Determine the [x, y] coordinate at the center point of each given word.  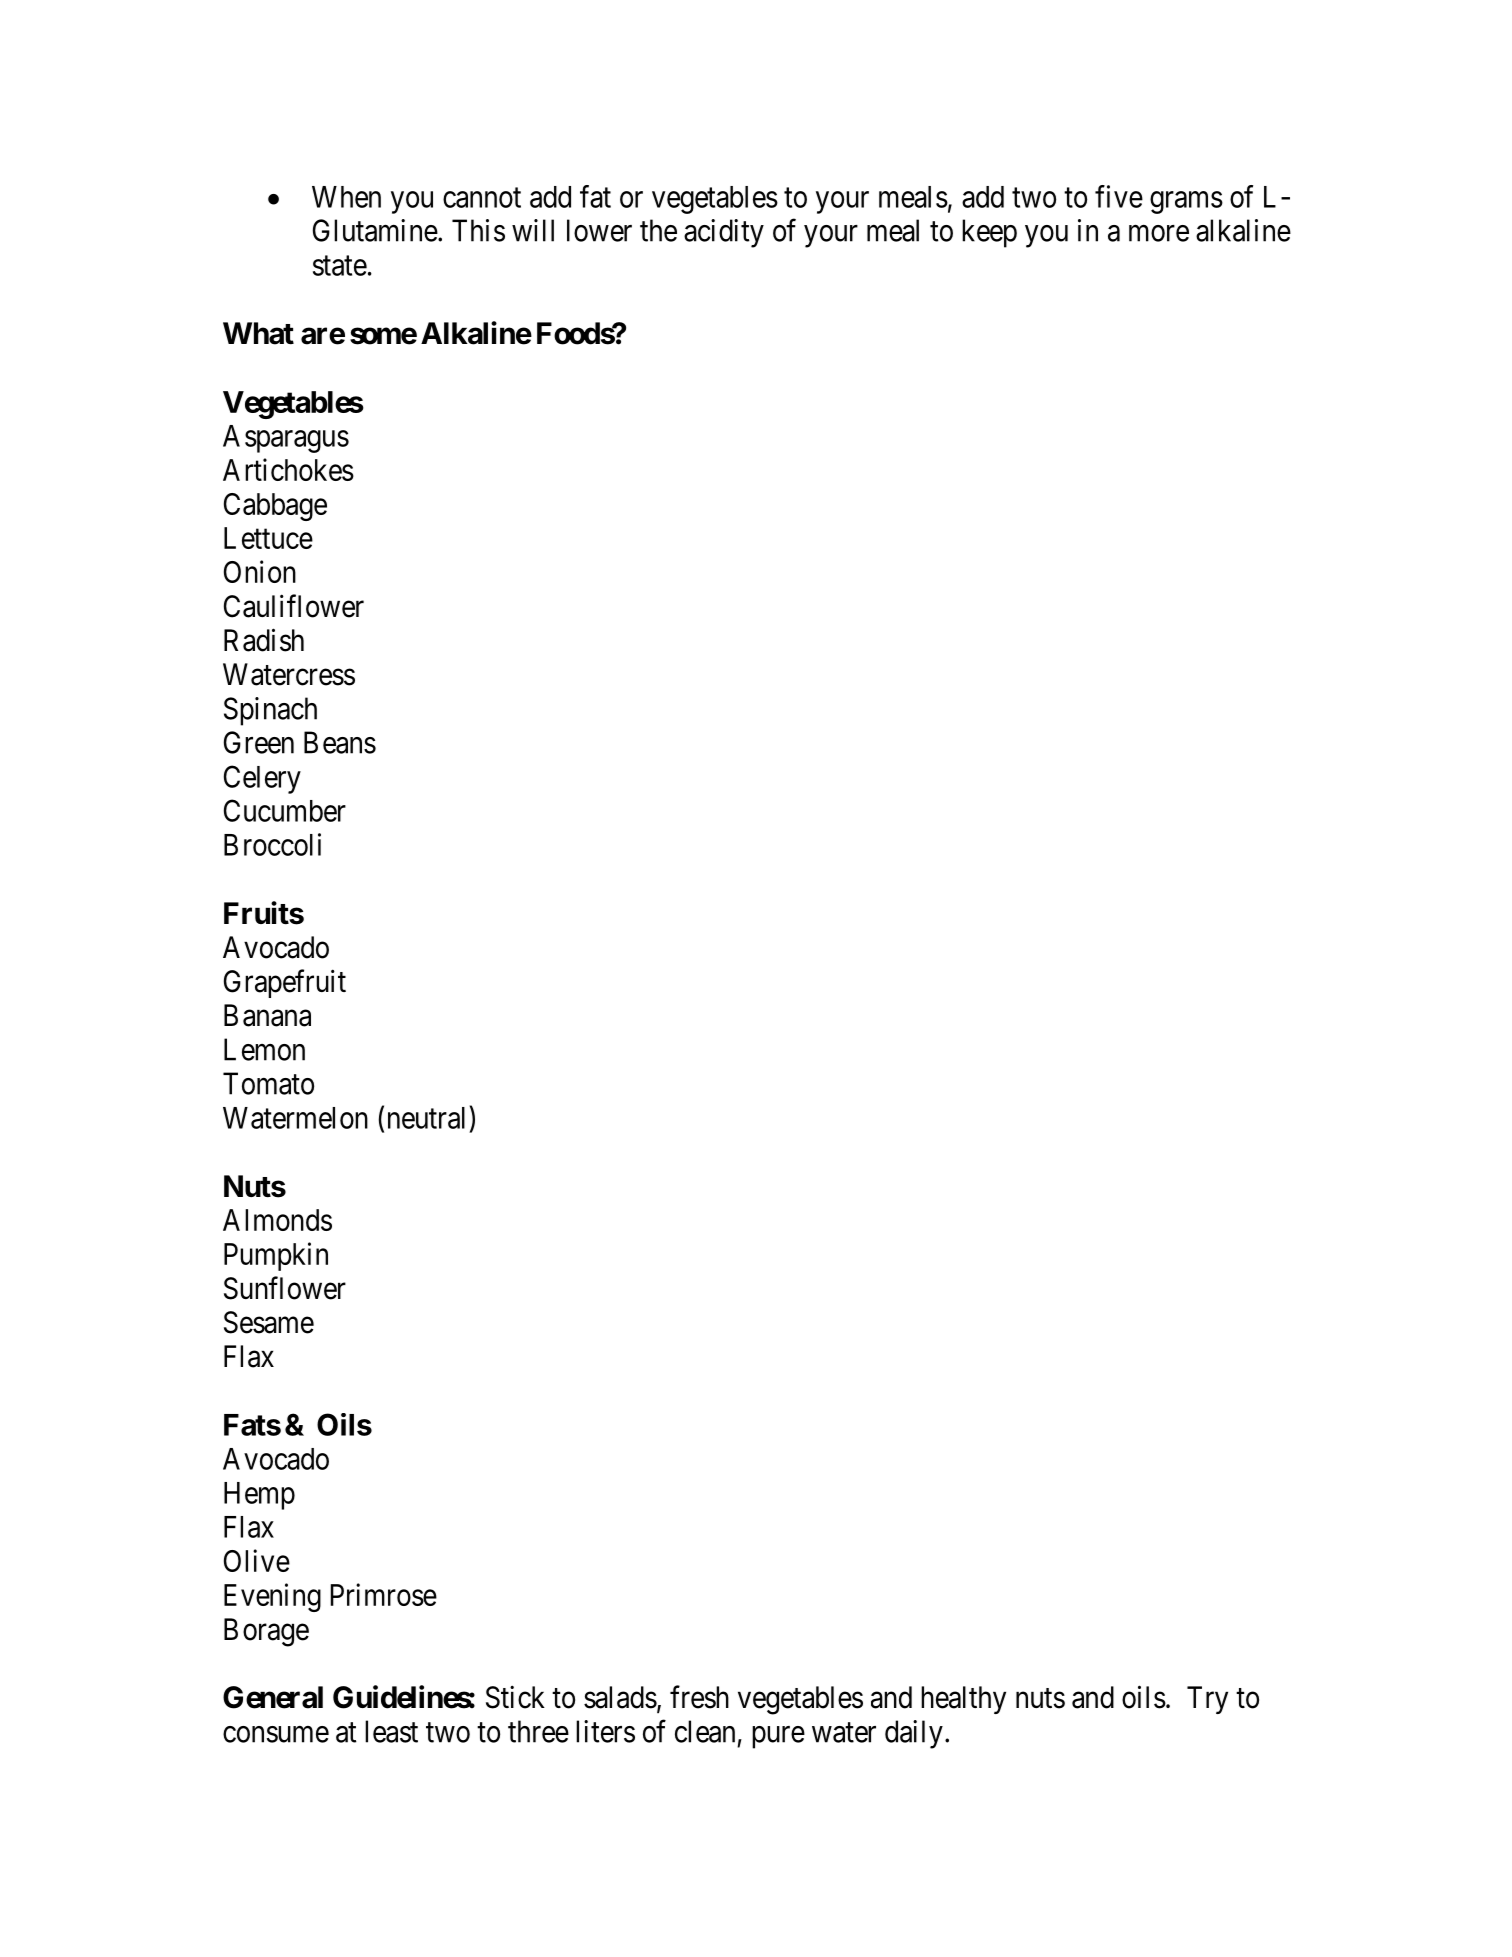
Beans [340, 742]
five [1119, 196]
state [340, 266]
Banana [267, 1015]
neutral [426, 1118]
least [391, 1731]
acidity [724, 233]
